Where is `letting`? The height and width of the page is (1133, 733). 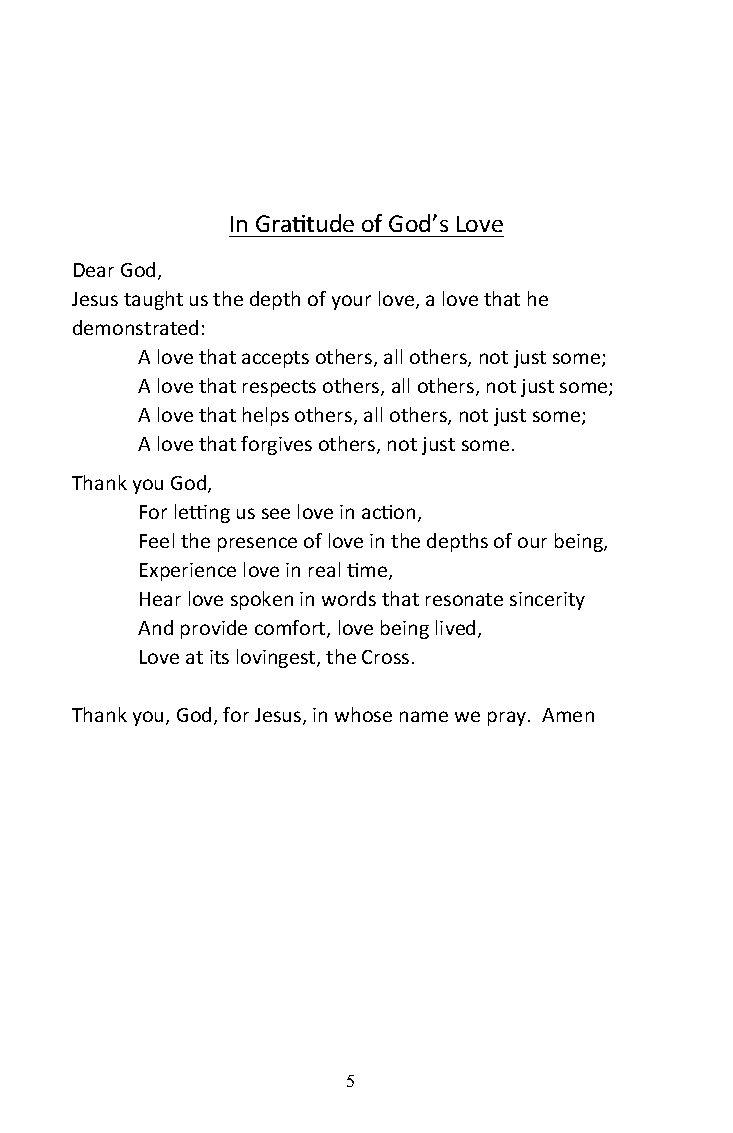
letting is located at coordinates (202, 513).
